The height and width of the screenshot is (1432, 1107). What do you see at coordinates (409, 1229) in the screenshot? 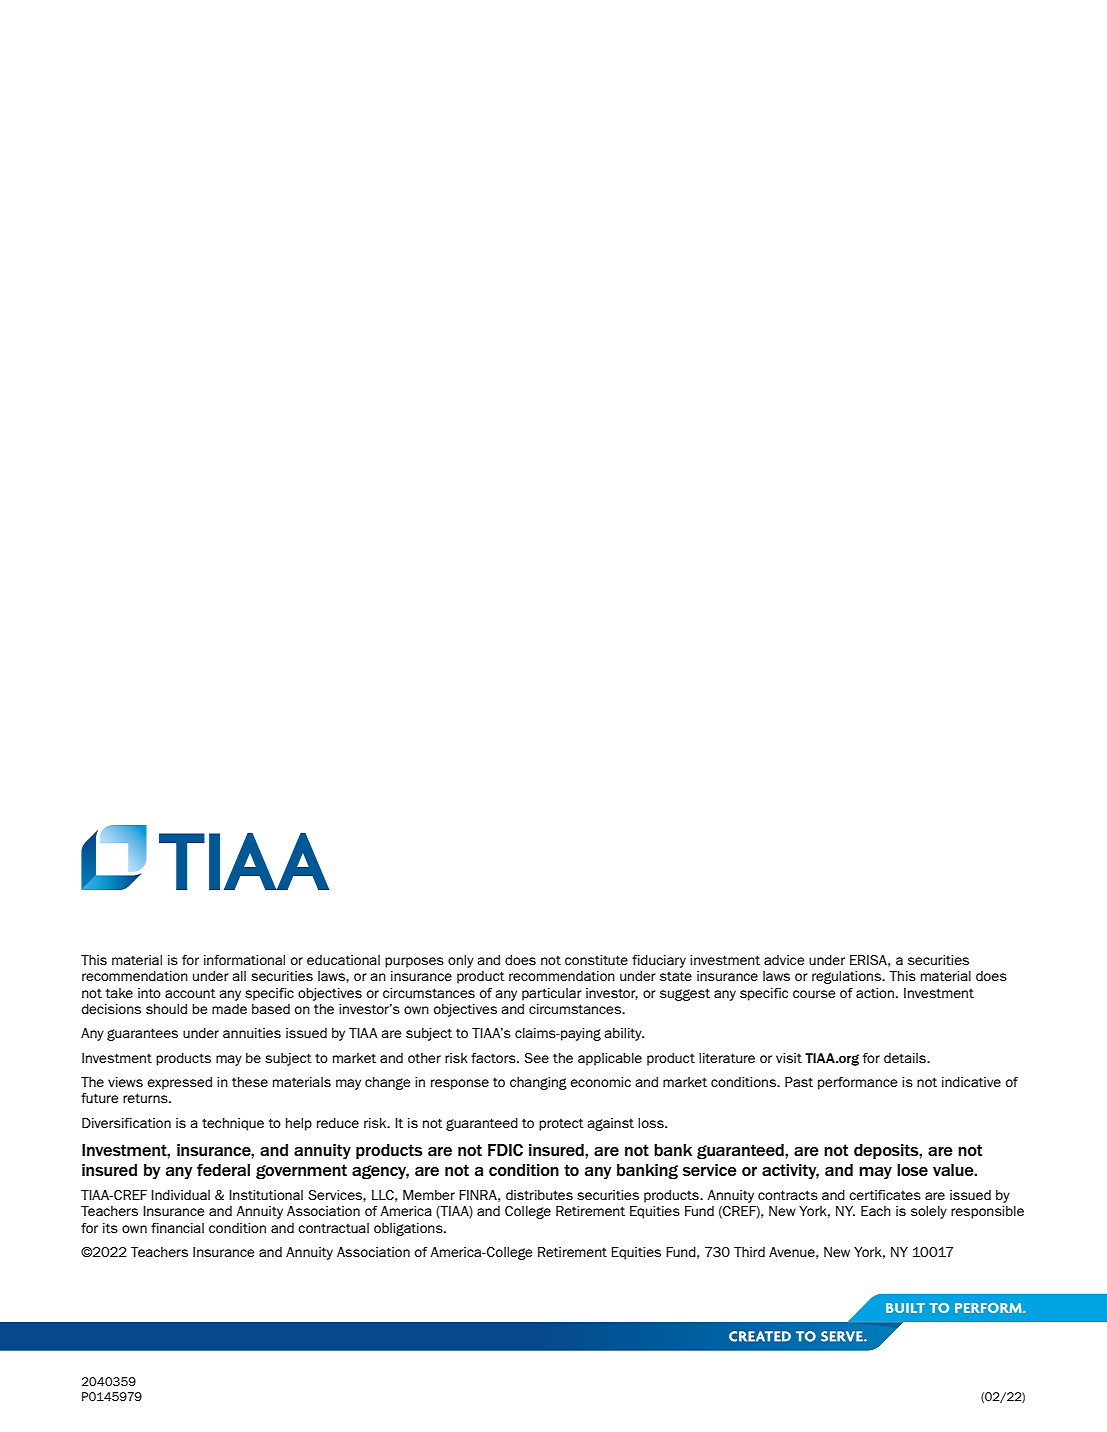
I see `obligations` at bounding box center [409, 1229].
